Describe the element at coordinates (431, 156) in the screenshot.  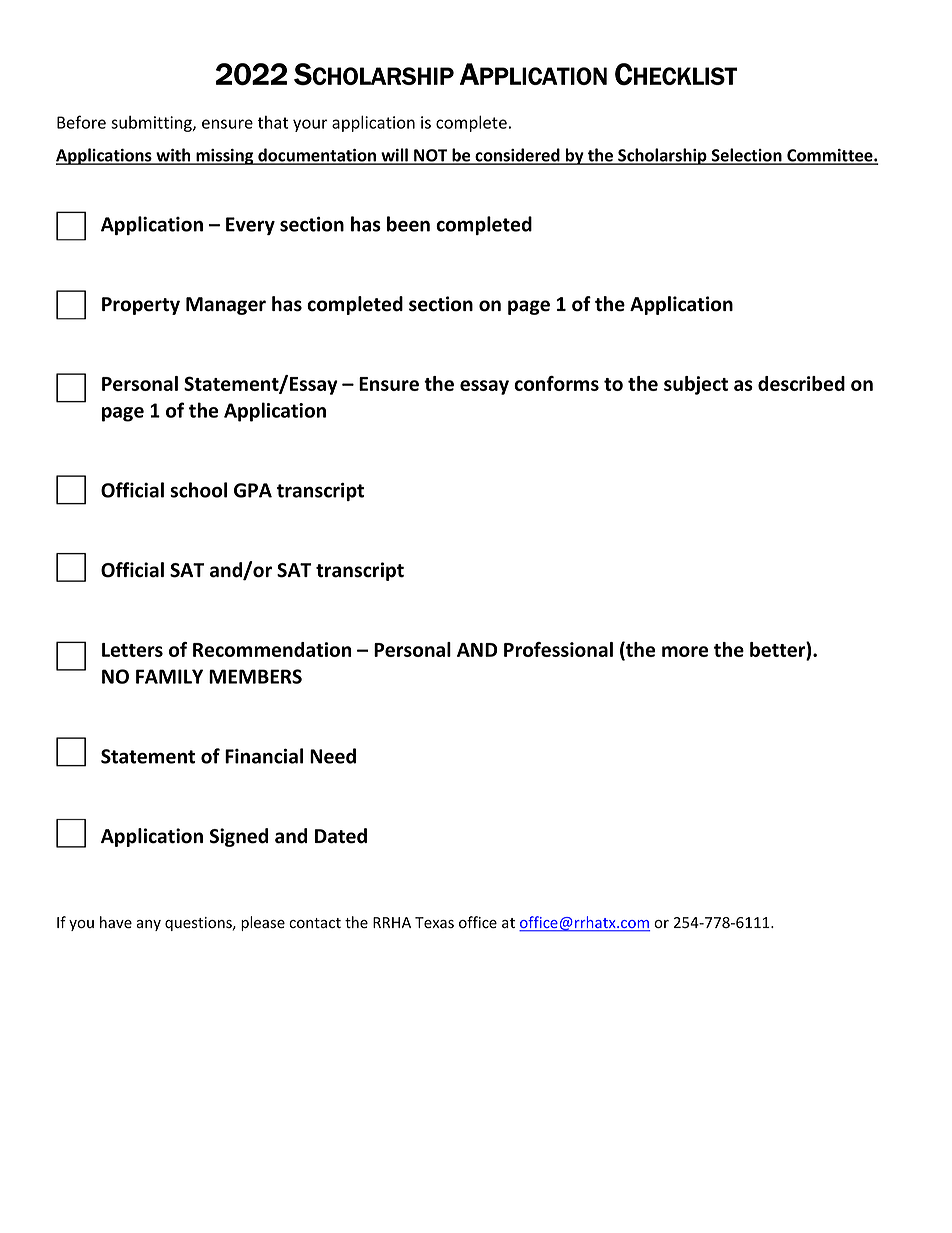
I see `NOT` at that location.
